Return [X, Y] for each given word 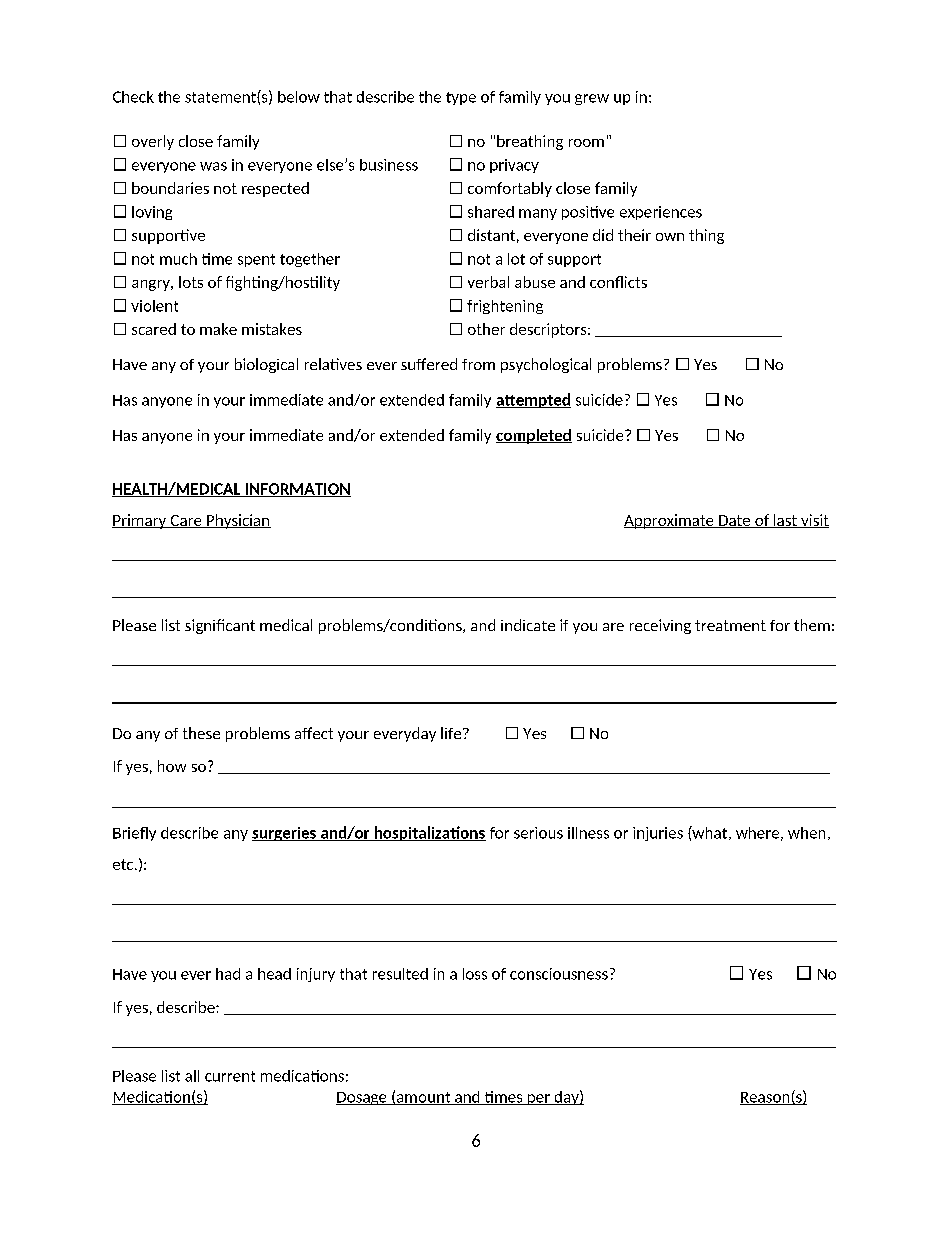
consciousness [559, 974]
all [192, 1076]
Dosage [362, 1098]
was [213, 166]
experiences [661, 213]
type [461, 98]
